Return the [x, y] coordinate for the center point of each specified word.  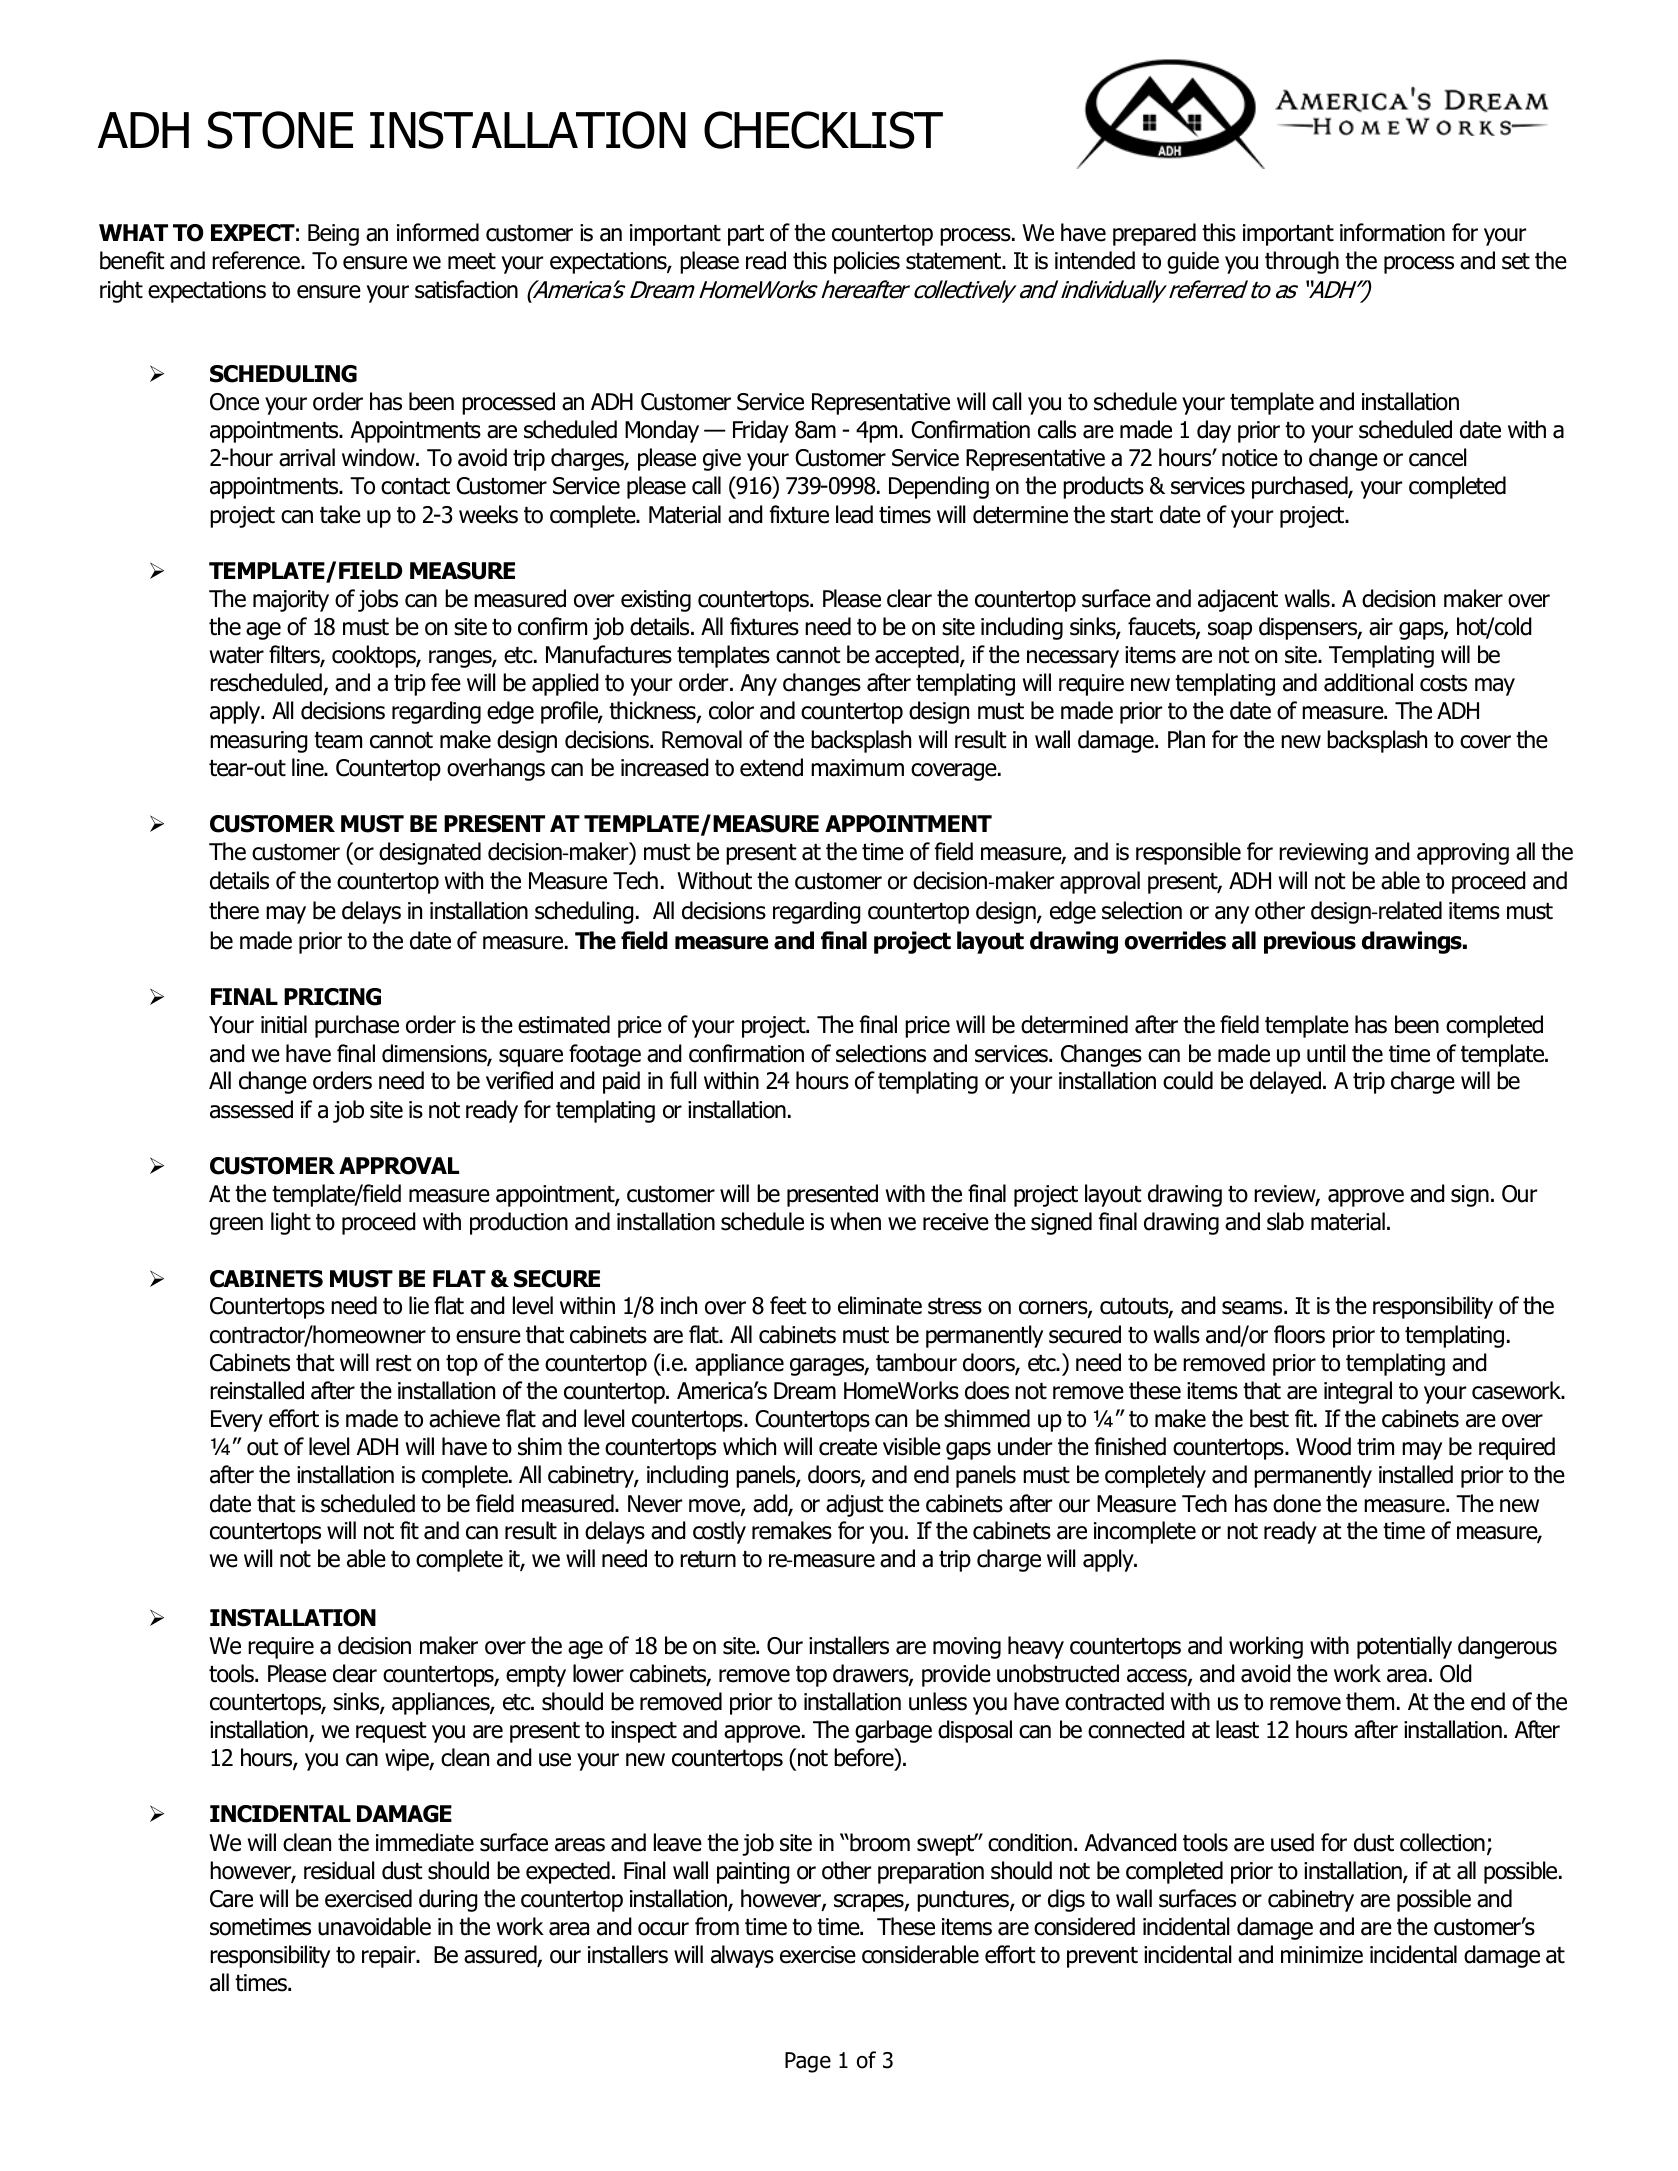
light [291, 1223]
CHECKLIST [823, 130]
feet [788, 1305]
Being [333, 235]
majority [291, 601]
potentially [1404, 1647]
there [234, 910]
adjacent [1238, 600]
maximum [857, 768]
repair [390, 1957]
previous [1310, 942]
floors [1299, 1334]
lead [854, 514]
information [1392, 232]
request [391, 1732]
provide [956, 1675]
